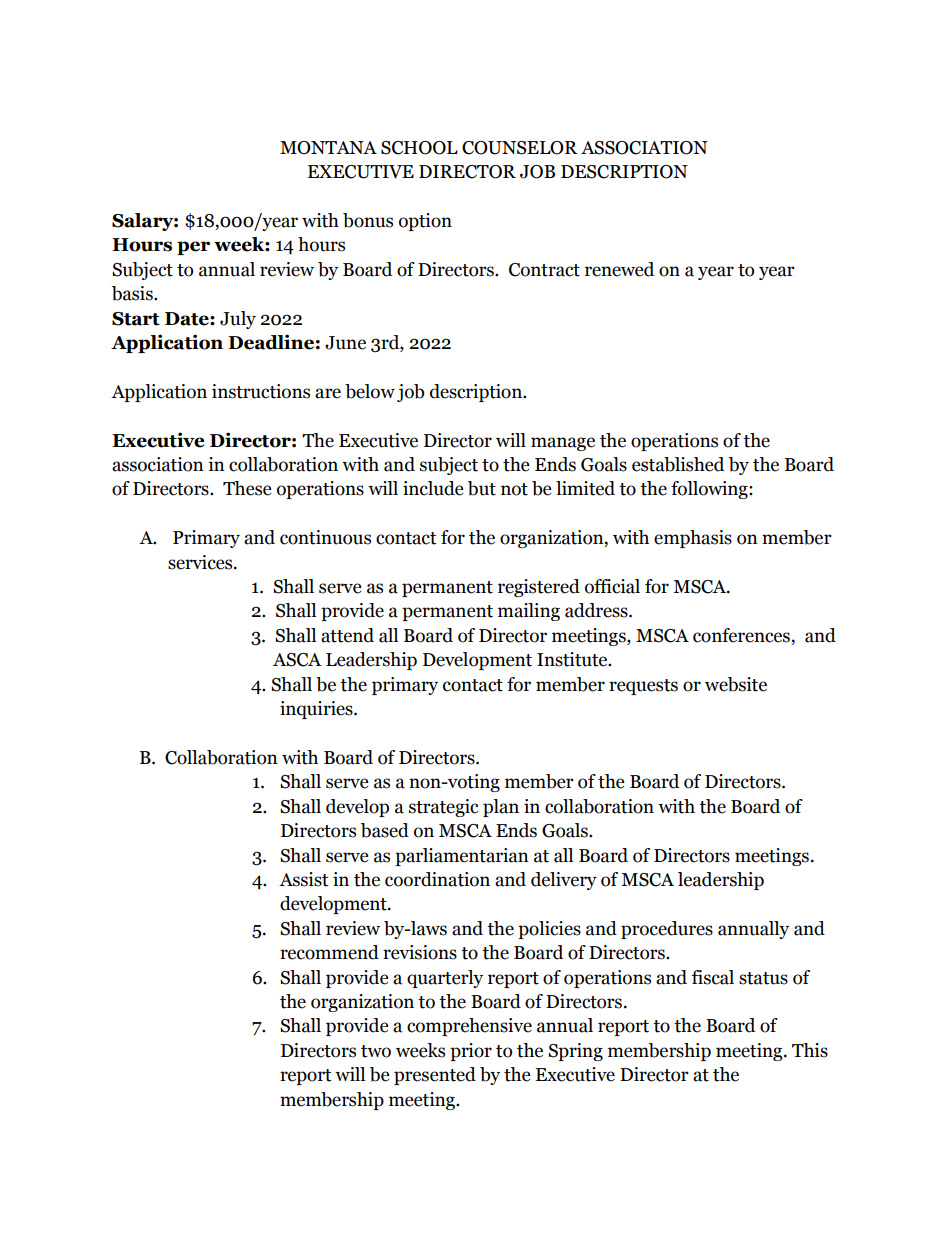 Image resolution: width=952 pixels, height=1233 pixels. Describe the element at coordinates (444, 808) in the screenshot. I see `strategic` at that location.
